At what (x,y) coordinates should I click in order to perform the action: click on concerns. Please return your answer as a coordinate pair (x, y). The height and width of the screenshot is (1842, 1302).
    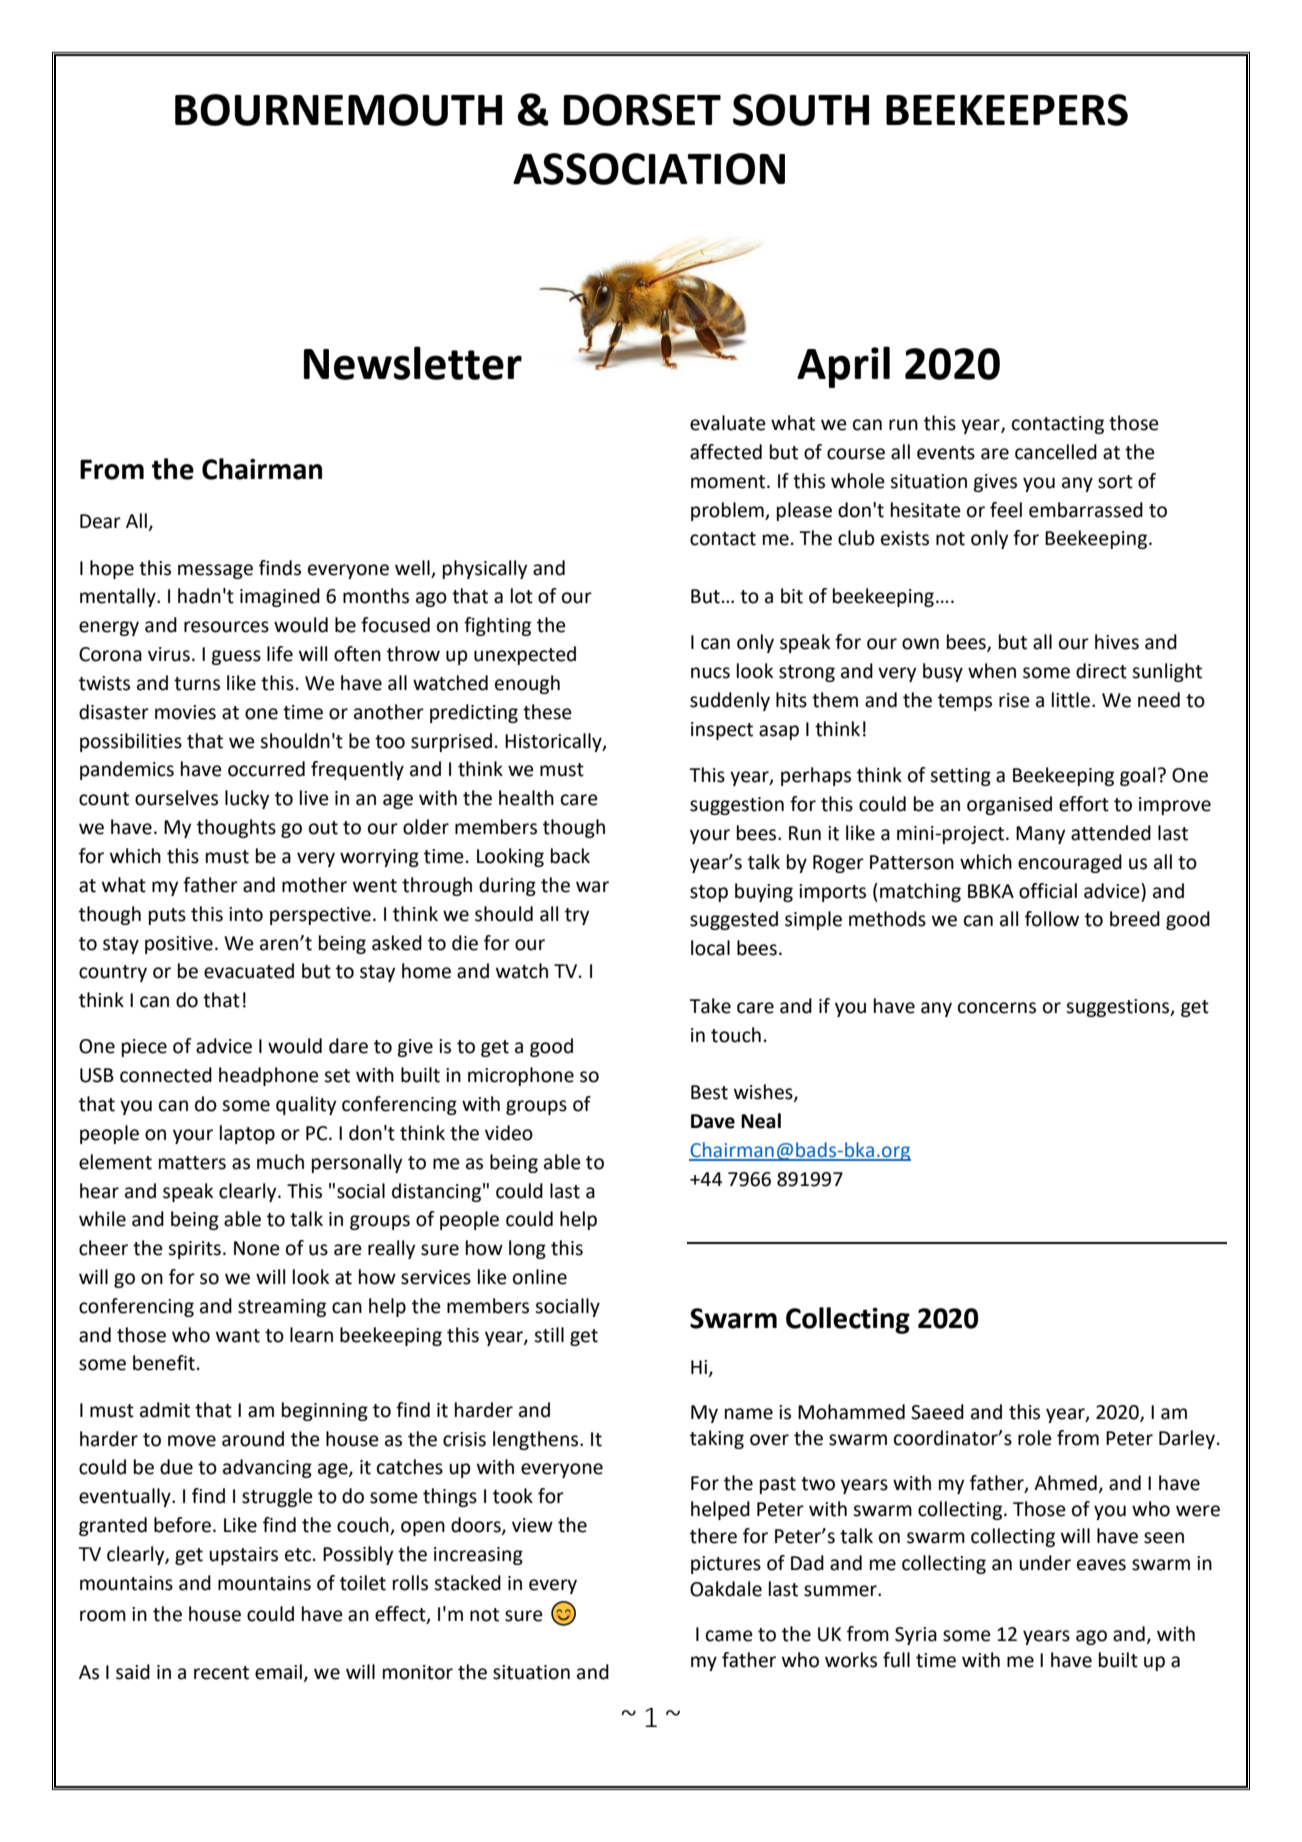
    Looking at the image, I should click on (997, 1008).
